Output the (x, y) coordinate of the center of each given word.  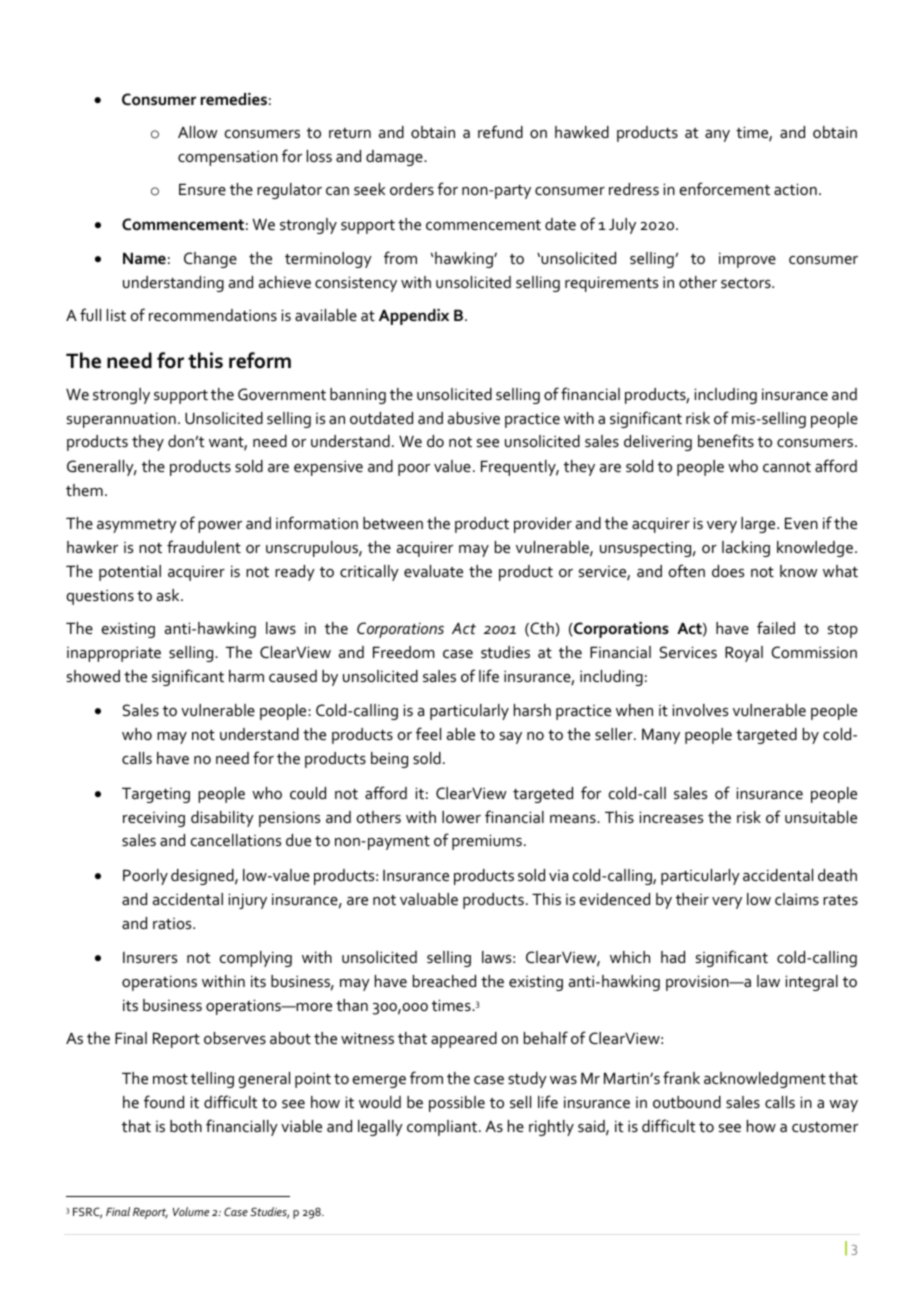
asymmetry (137, 526)
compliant (443, 1128)
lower (461, 817)
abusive (474, 418)
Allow (198, 132)
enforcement (725, 188)
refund (500, 131)
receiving (154, 819)
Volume (191, 1211)
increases (671, 817)
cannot (787, 467)
